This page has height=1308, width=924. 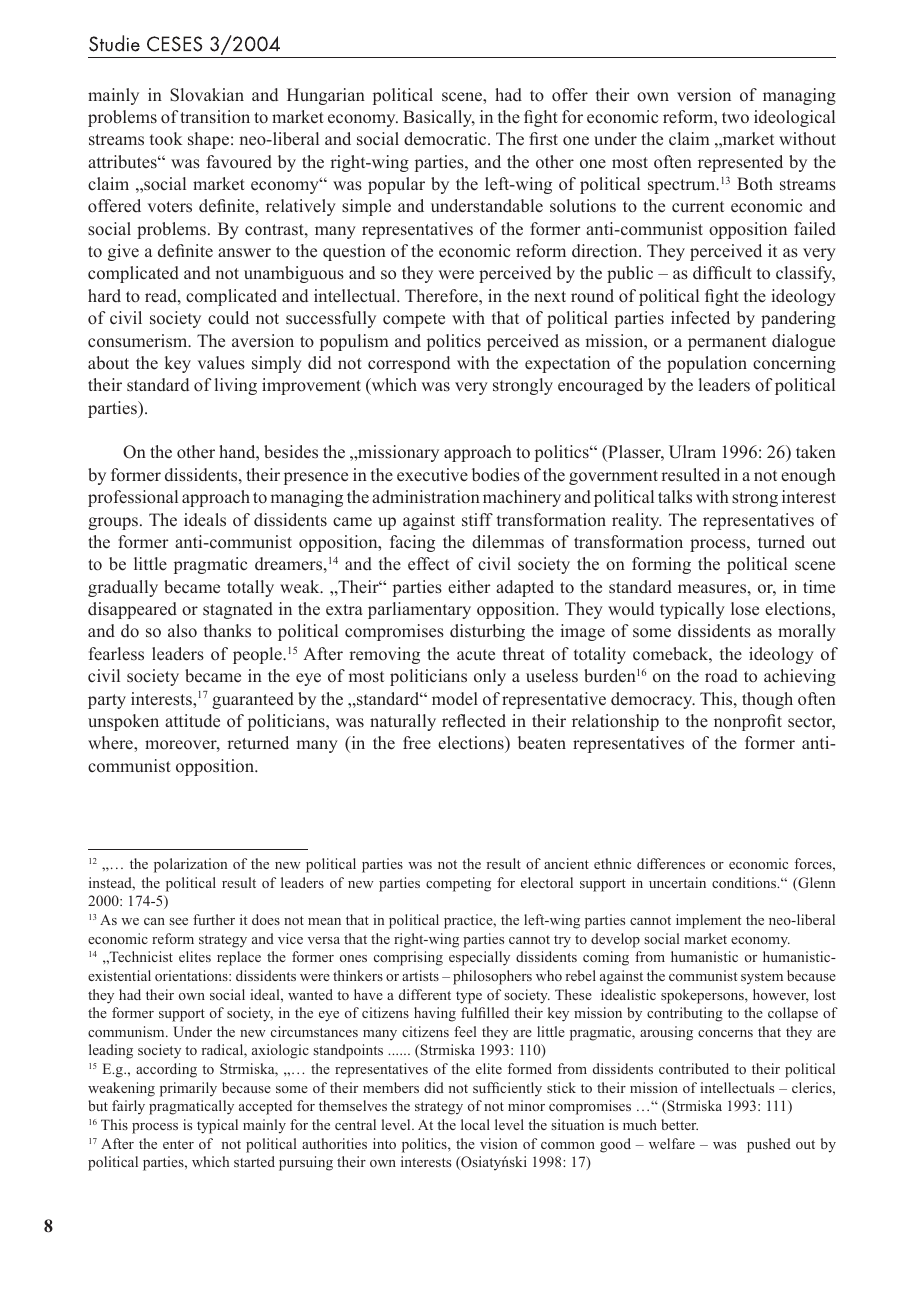 What do you see at coordinates (808, 476) in the page?
I see `enough` at bounding box center [808, 476].
